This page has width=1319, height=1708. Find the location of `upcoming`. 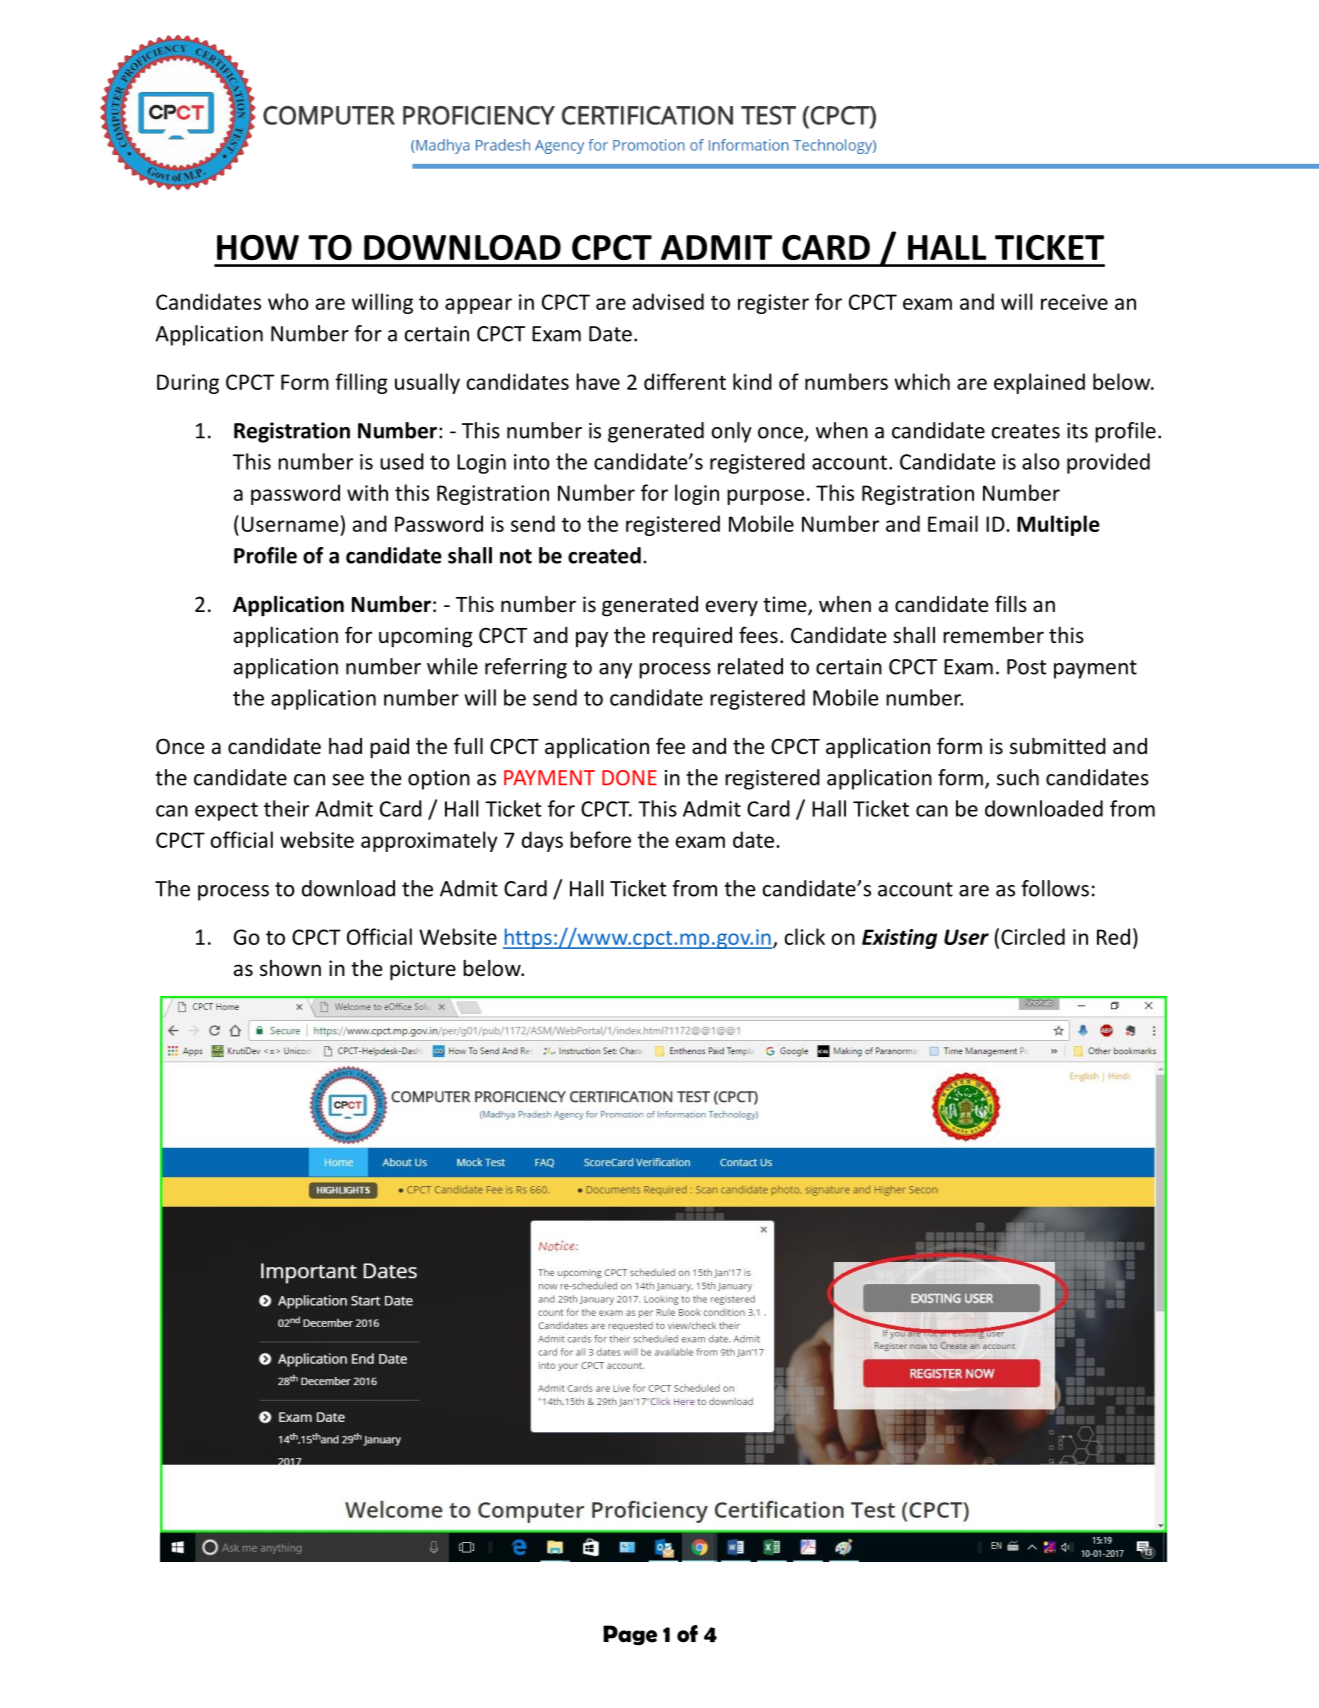

upcoming is located at coordinates (426, 637).
